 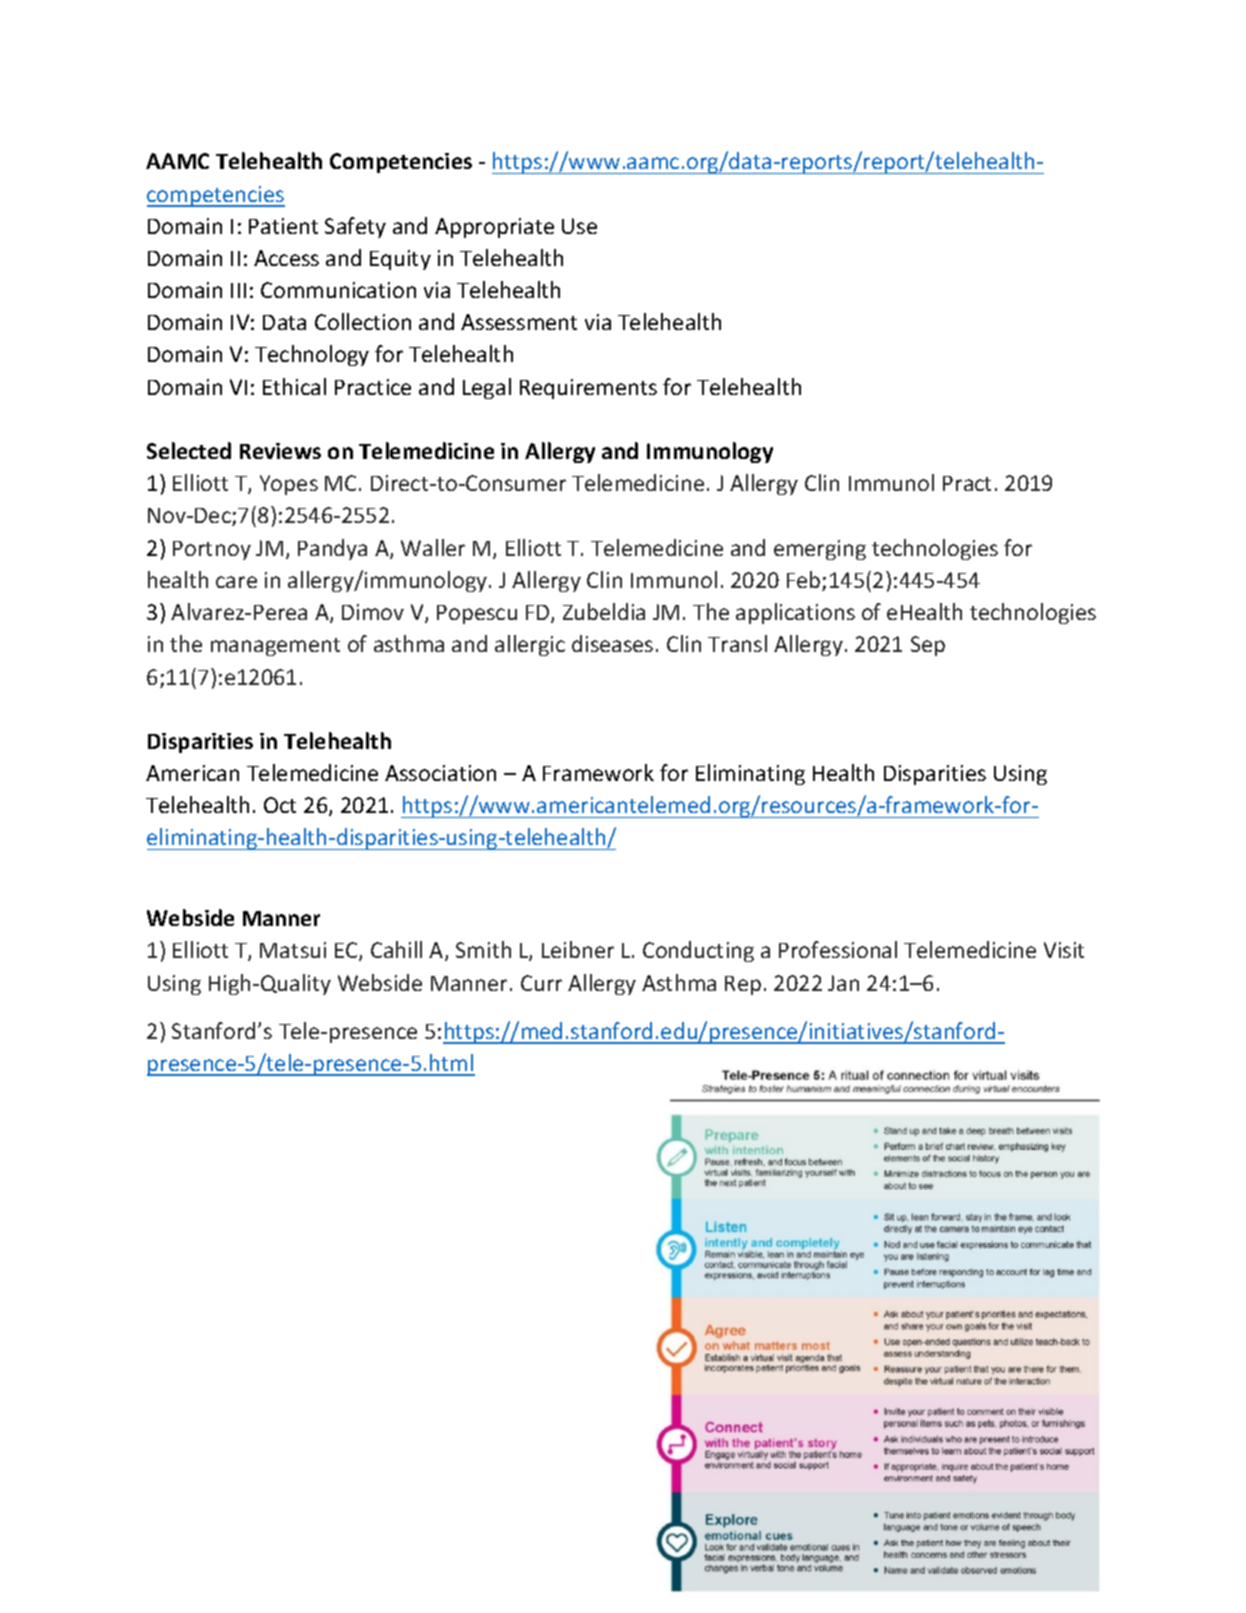 I want to click on emerging, so click(x=820, y=550).
